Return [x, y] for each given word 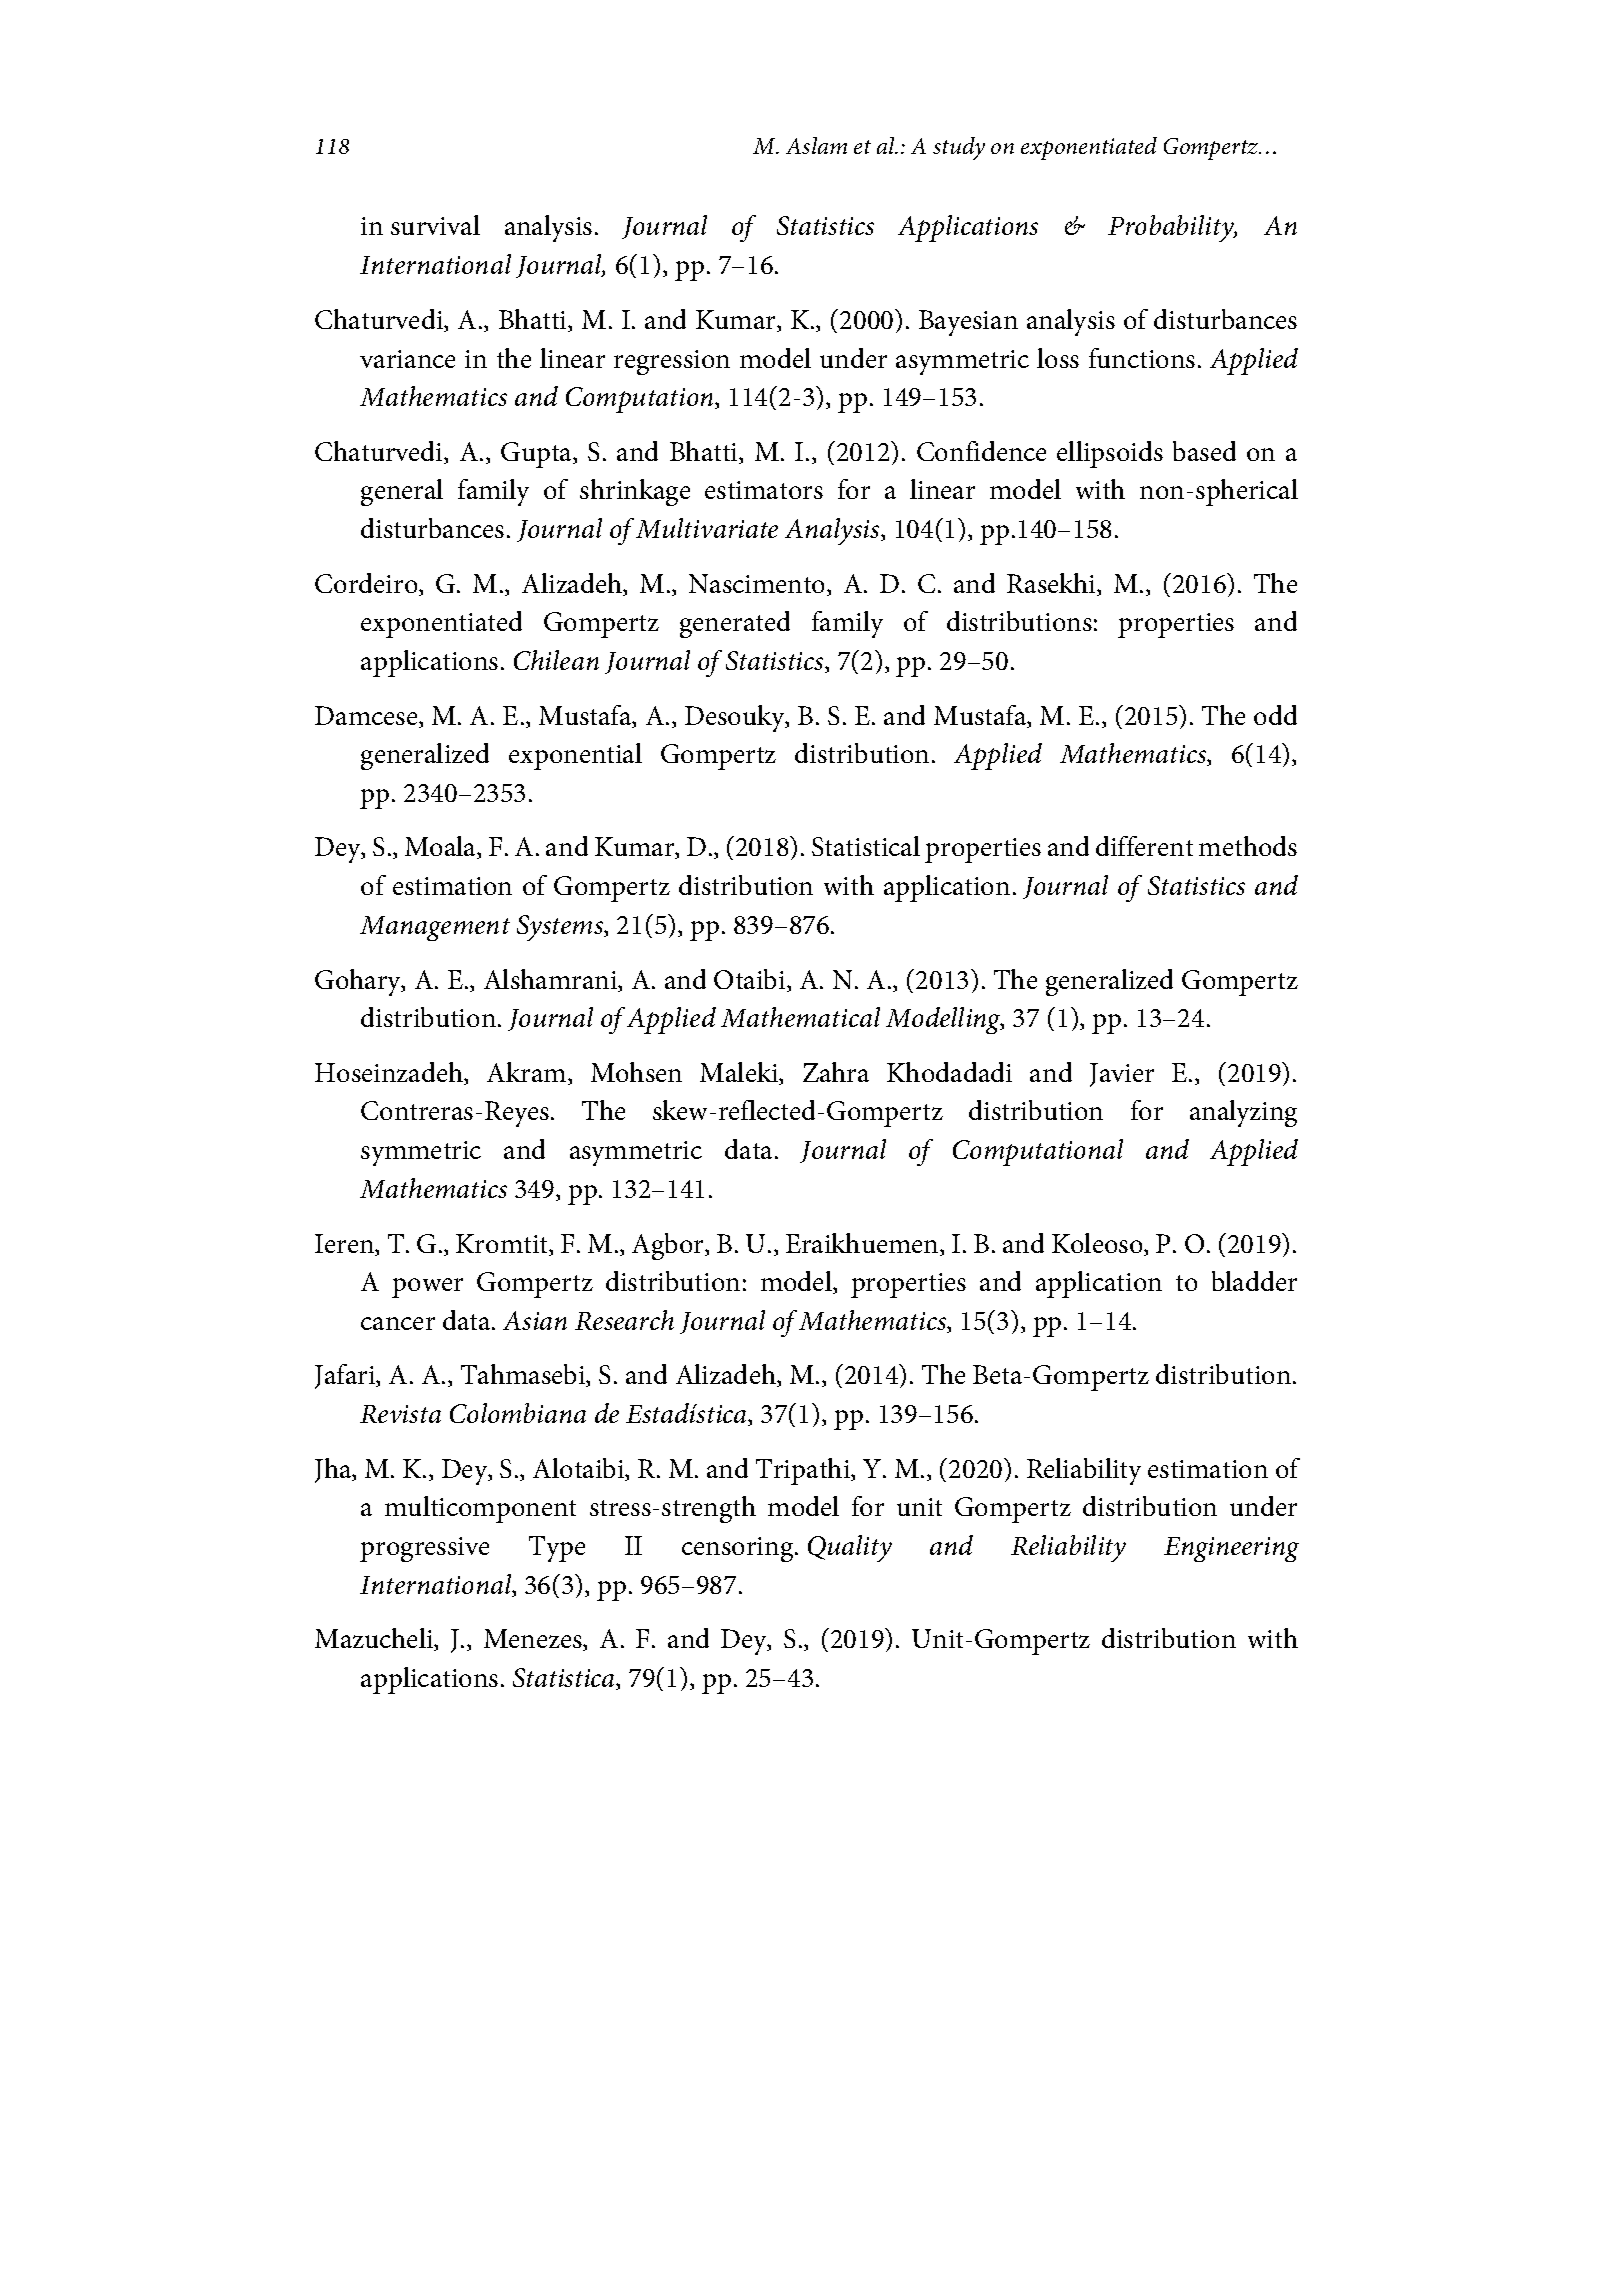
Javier [1122, 1075]
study [959, 148]
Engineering [1231, 1549]
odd [1275, 715]
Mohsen [636, 1072]
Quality [850, 1548]
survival [435, 225]
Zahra [836, 1072]
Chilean [556, 660]
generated [735, 624]
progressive [424, 1549]
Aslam [816, 145]
